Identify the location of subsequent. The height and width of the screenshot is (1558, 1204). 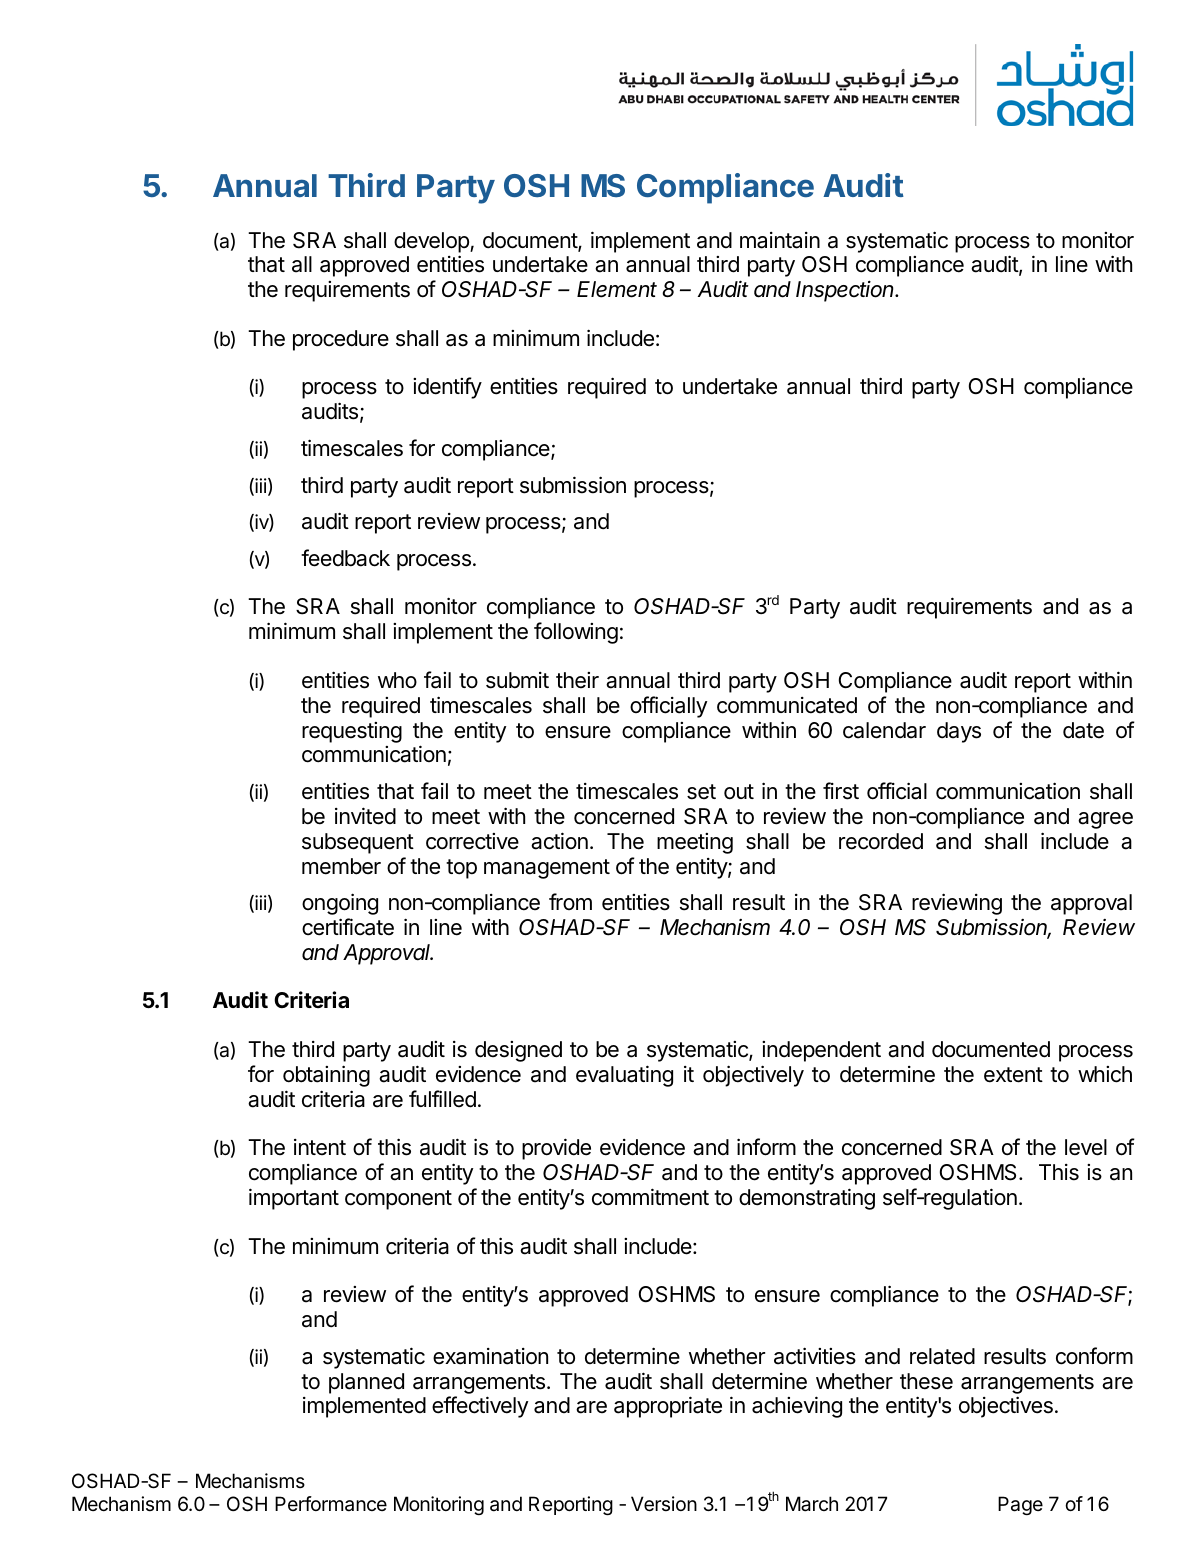
(358, 843).
